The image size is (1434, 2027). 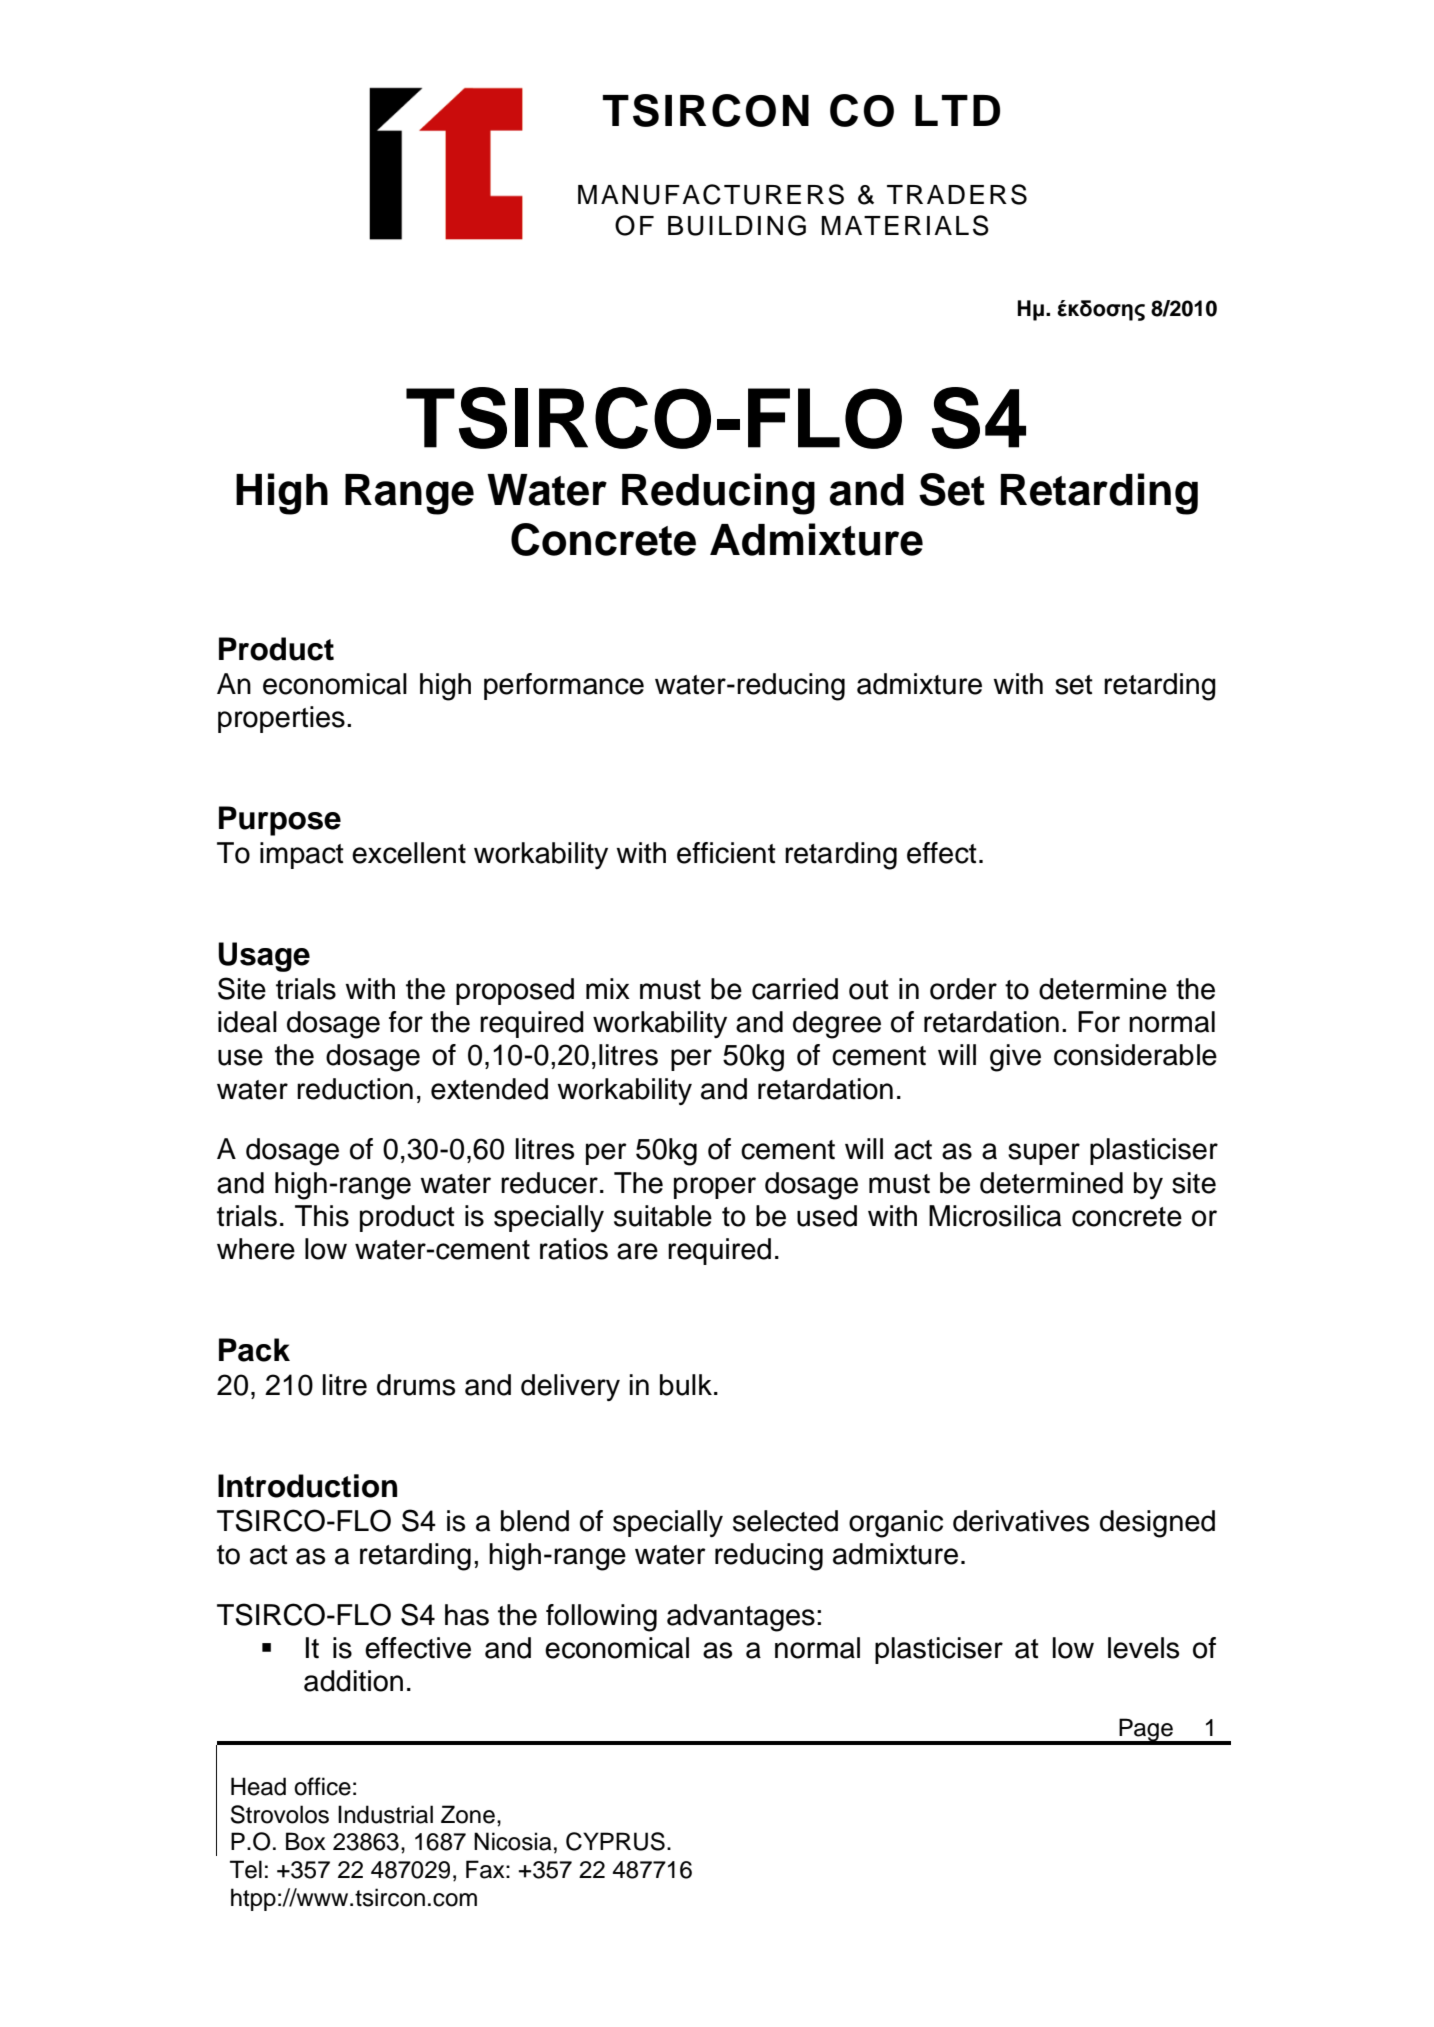 What do you see at coordinates (711, 194) in the screenshot?
I see `MANUFACTURERS` at bounding box center [711, 194].
